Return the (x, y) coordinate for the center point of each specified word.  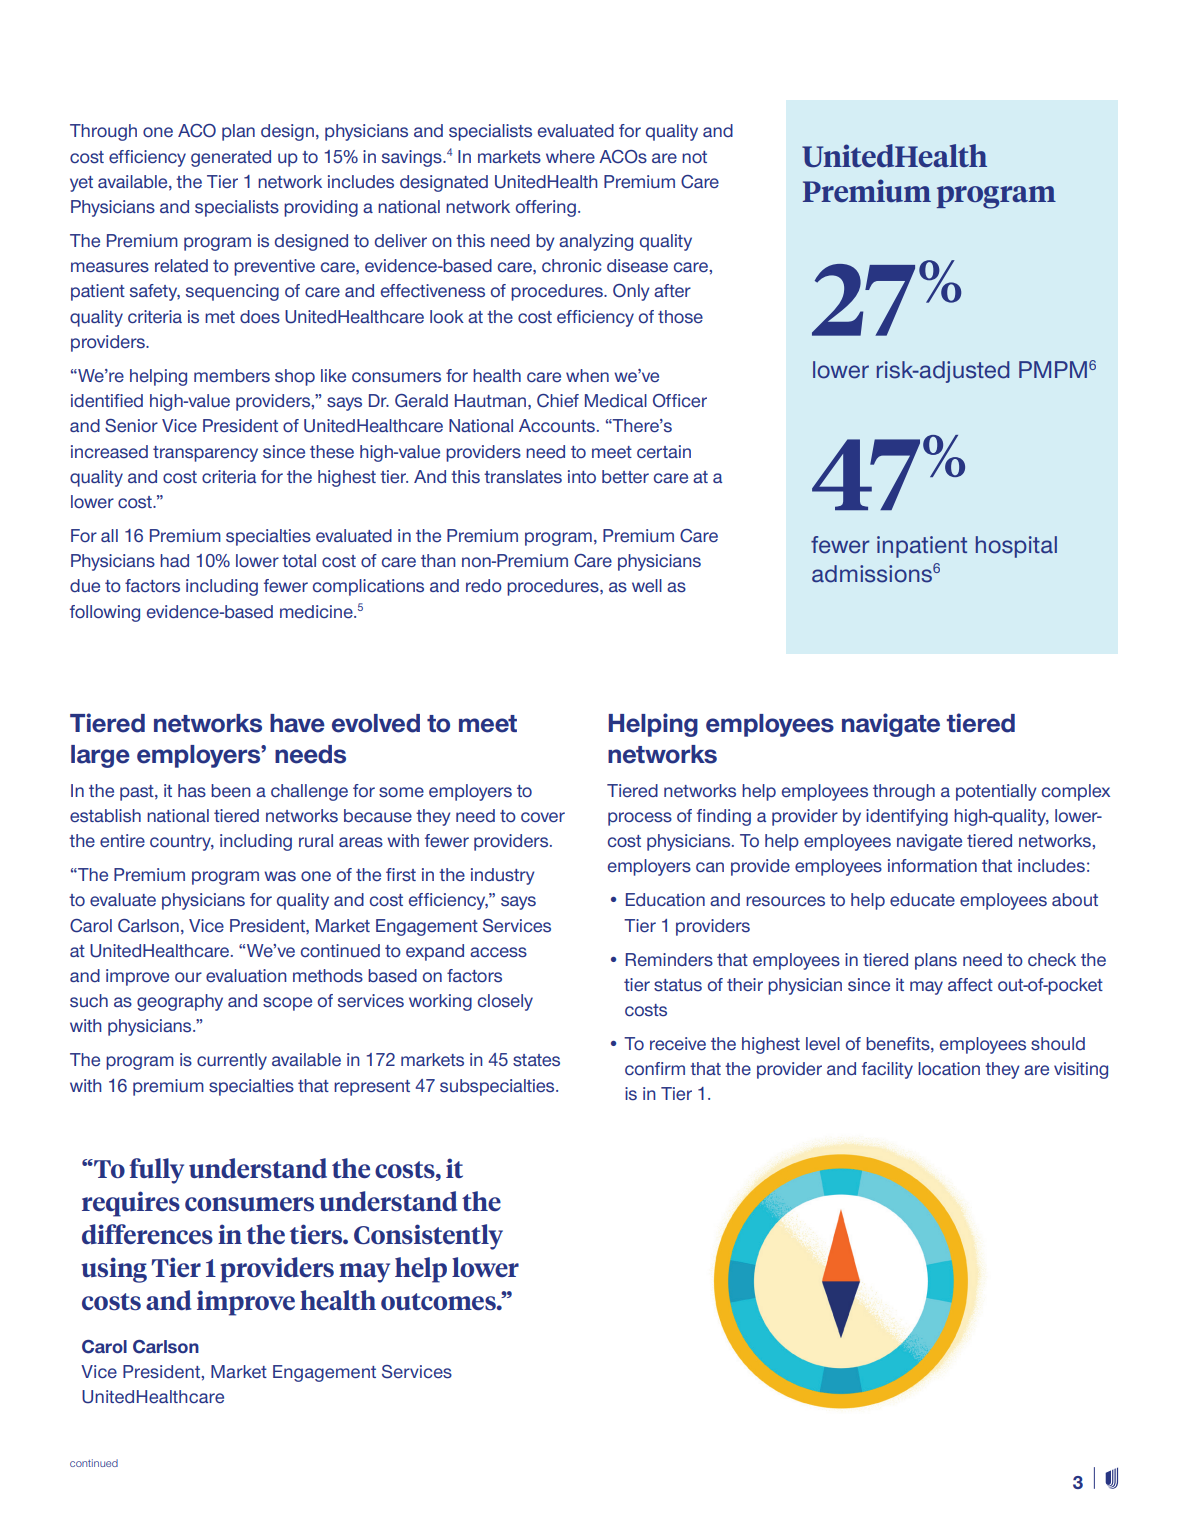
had (174, 560)
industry (503, 876)
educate (922, 899)
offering (546, 208)
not (694, 157)
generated (231, 158)
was (280, 876)
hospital (1016, 547)
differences (147, 1234)
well (647, 585)
